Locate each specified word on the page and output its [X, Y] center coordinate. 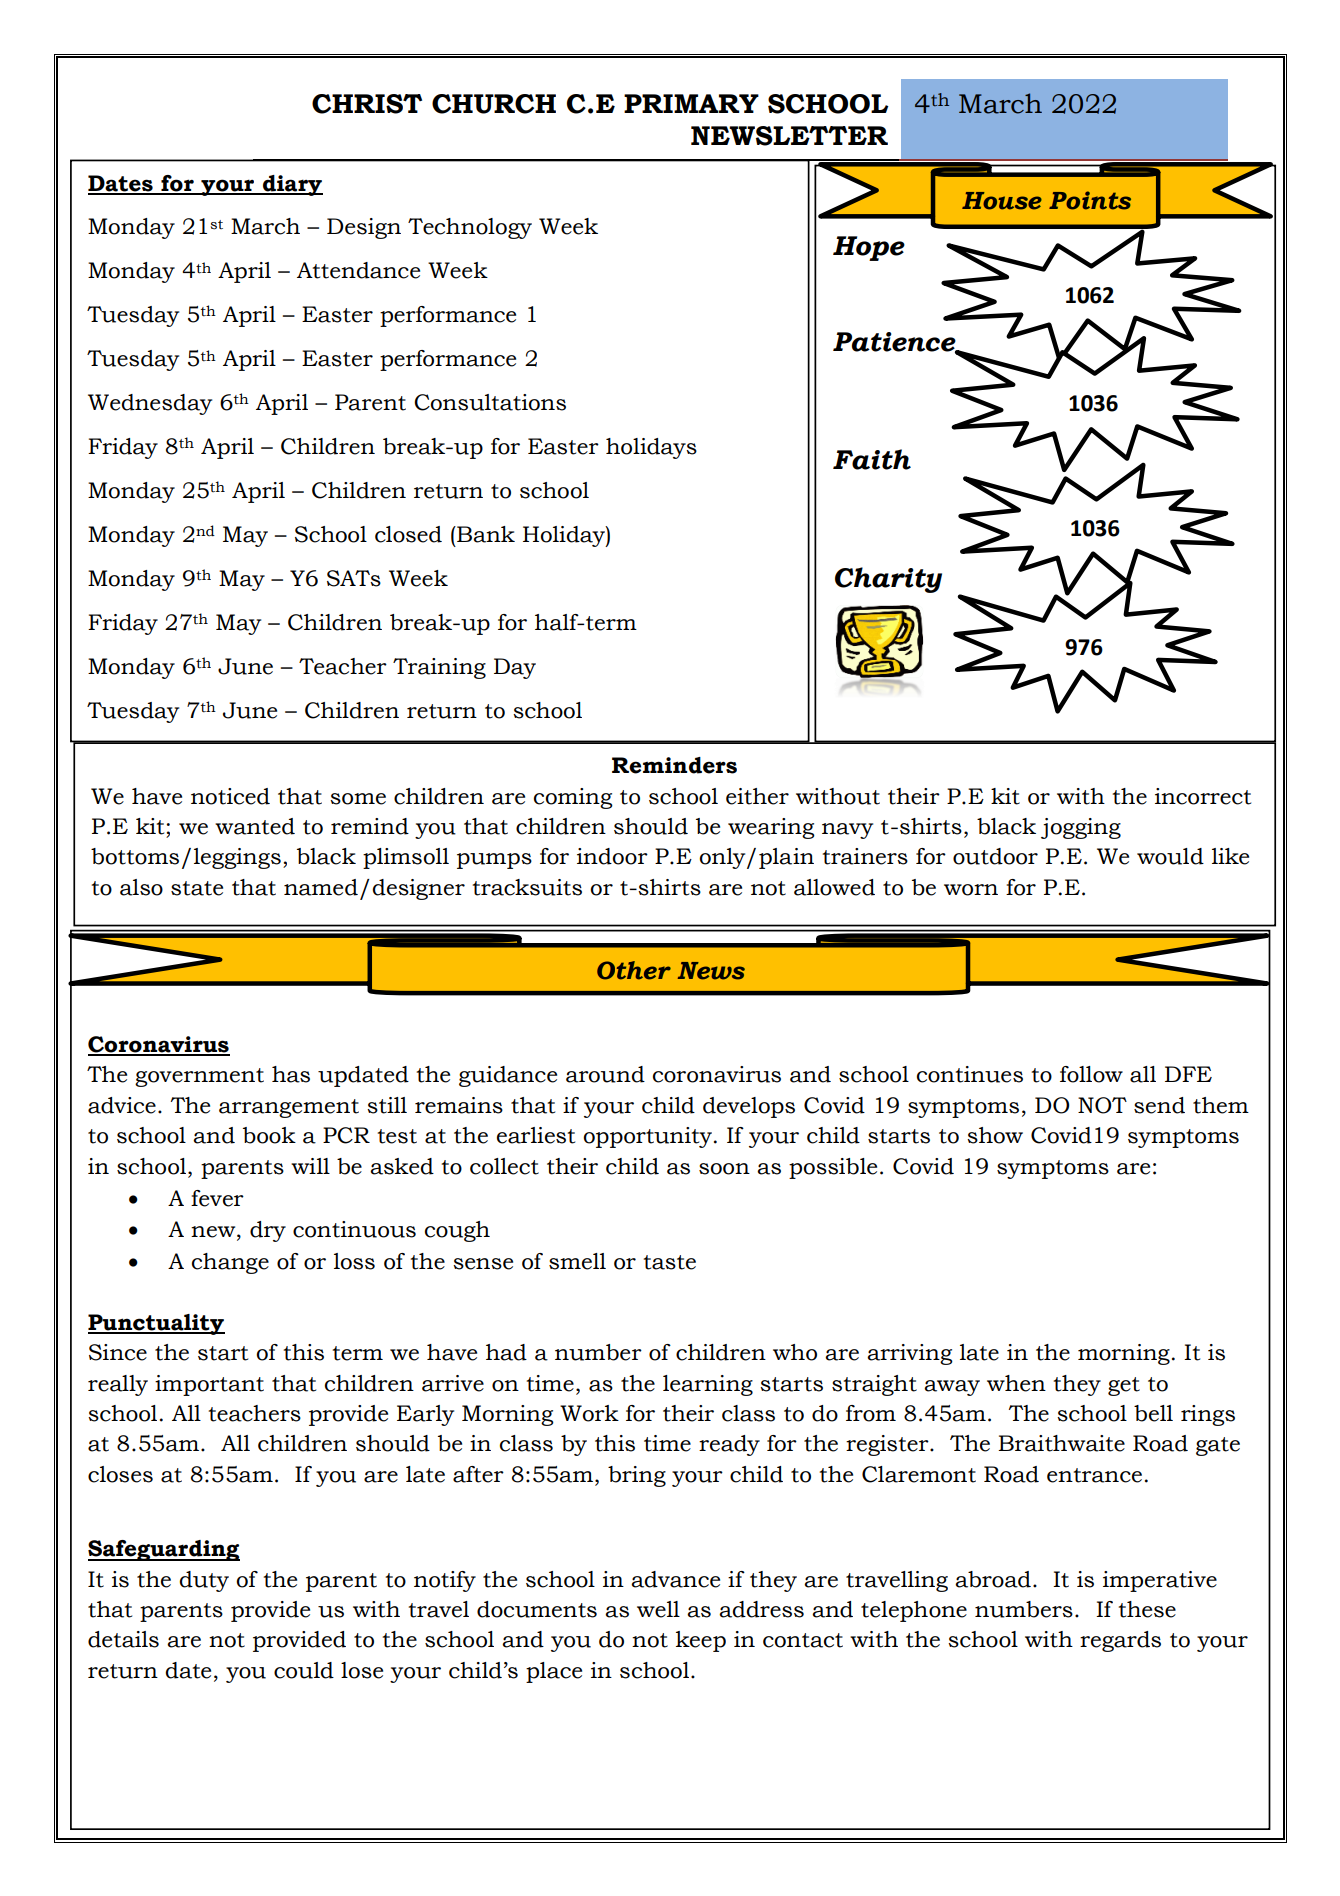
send [1159, 1105]
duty [204, 1581]
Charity [888, 580]
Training [439, 668]
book [269, 1135]
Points [1090, 200]
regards [1120, 1641]
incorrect [1203, 796]
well [658, 1609]
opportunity [647, 1137]
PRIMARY [691, 103]
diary [292, 185]
